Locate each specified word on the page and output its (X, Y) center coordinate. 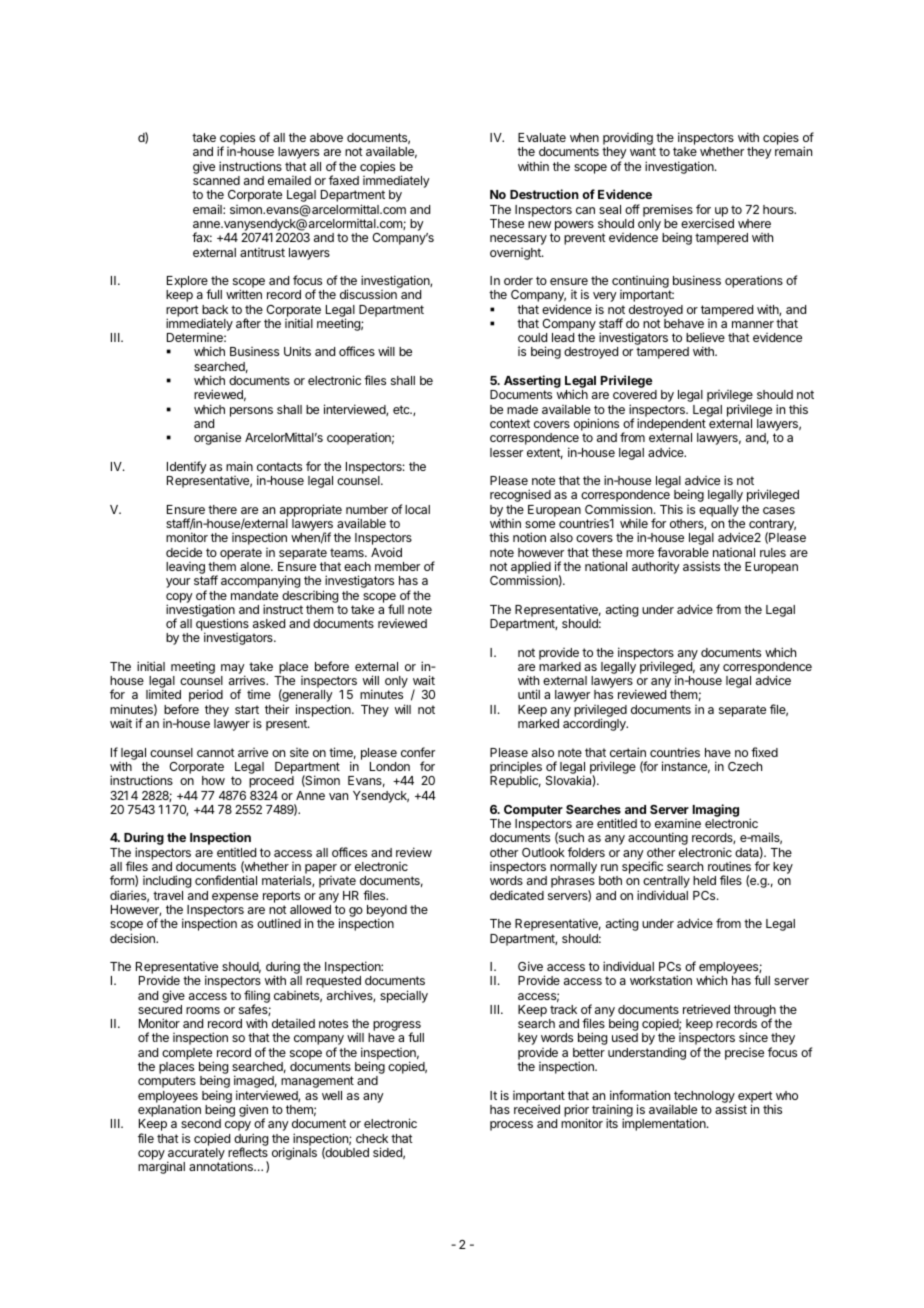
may (233, 670)
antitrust (262, 252)
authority (656, 567)
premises (668, 210)
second (201, 1123)
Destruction (544, 194)
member (397, 566)
